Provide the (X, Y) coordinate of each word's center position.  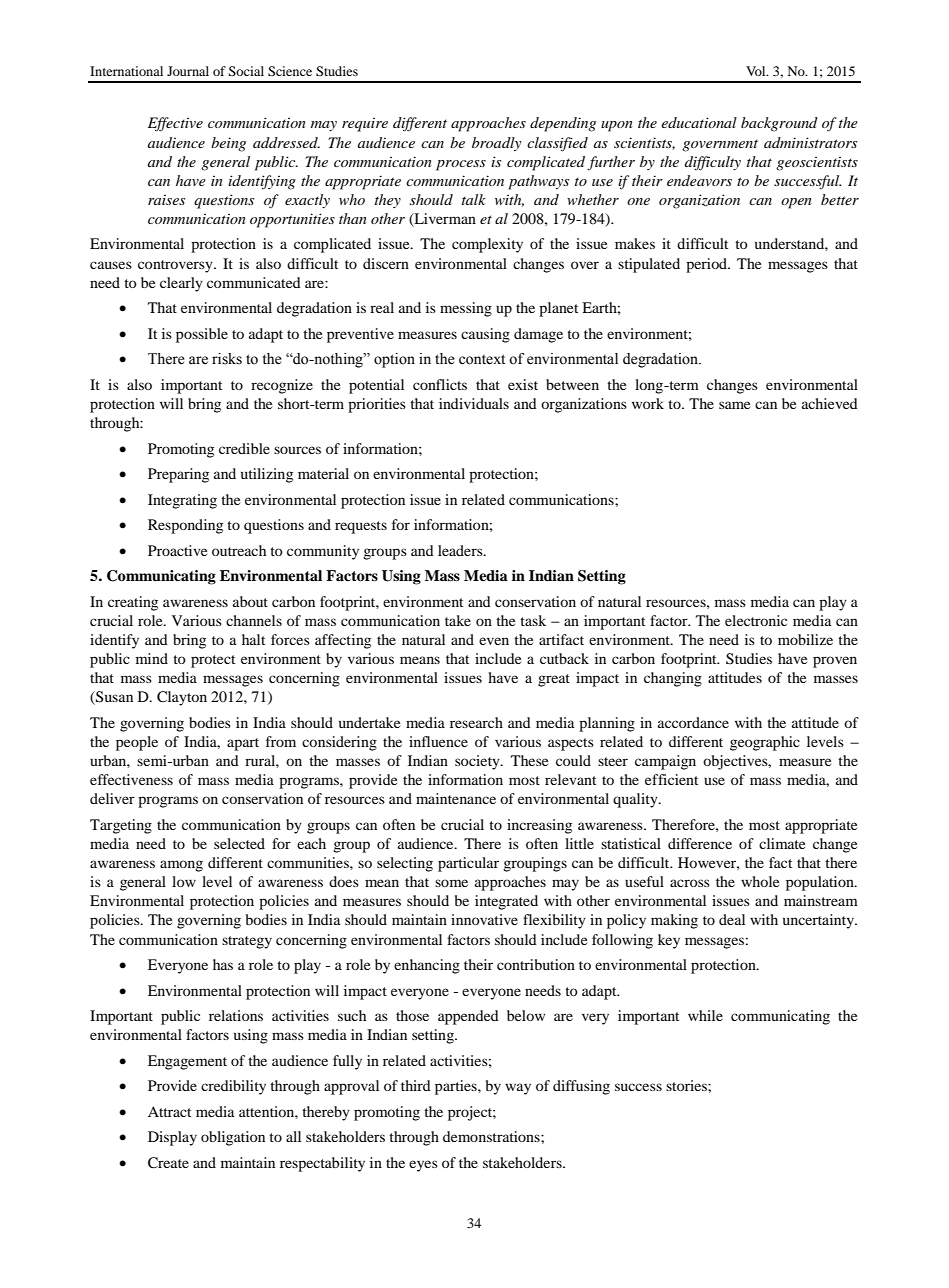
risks (227, 359)
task (533, 620)
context (482, 359)
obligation (233, 1138)
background (779, 124)
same (734, 405)
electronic (756, 620)
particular (468, 864)
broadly (496, 144)
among (181, 866)
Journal (188, 71)
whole (760, 881)
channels (254, 620)
